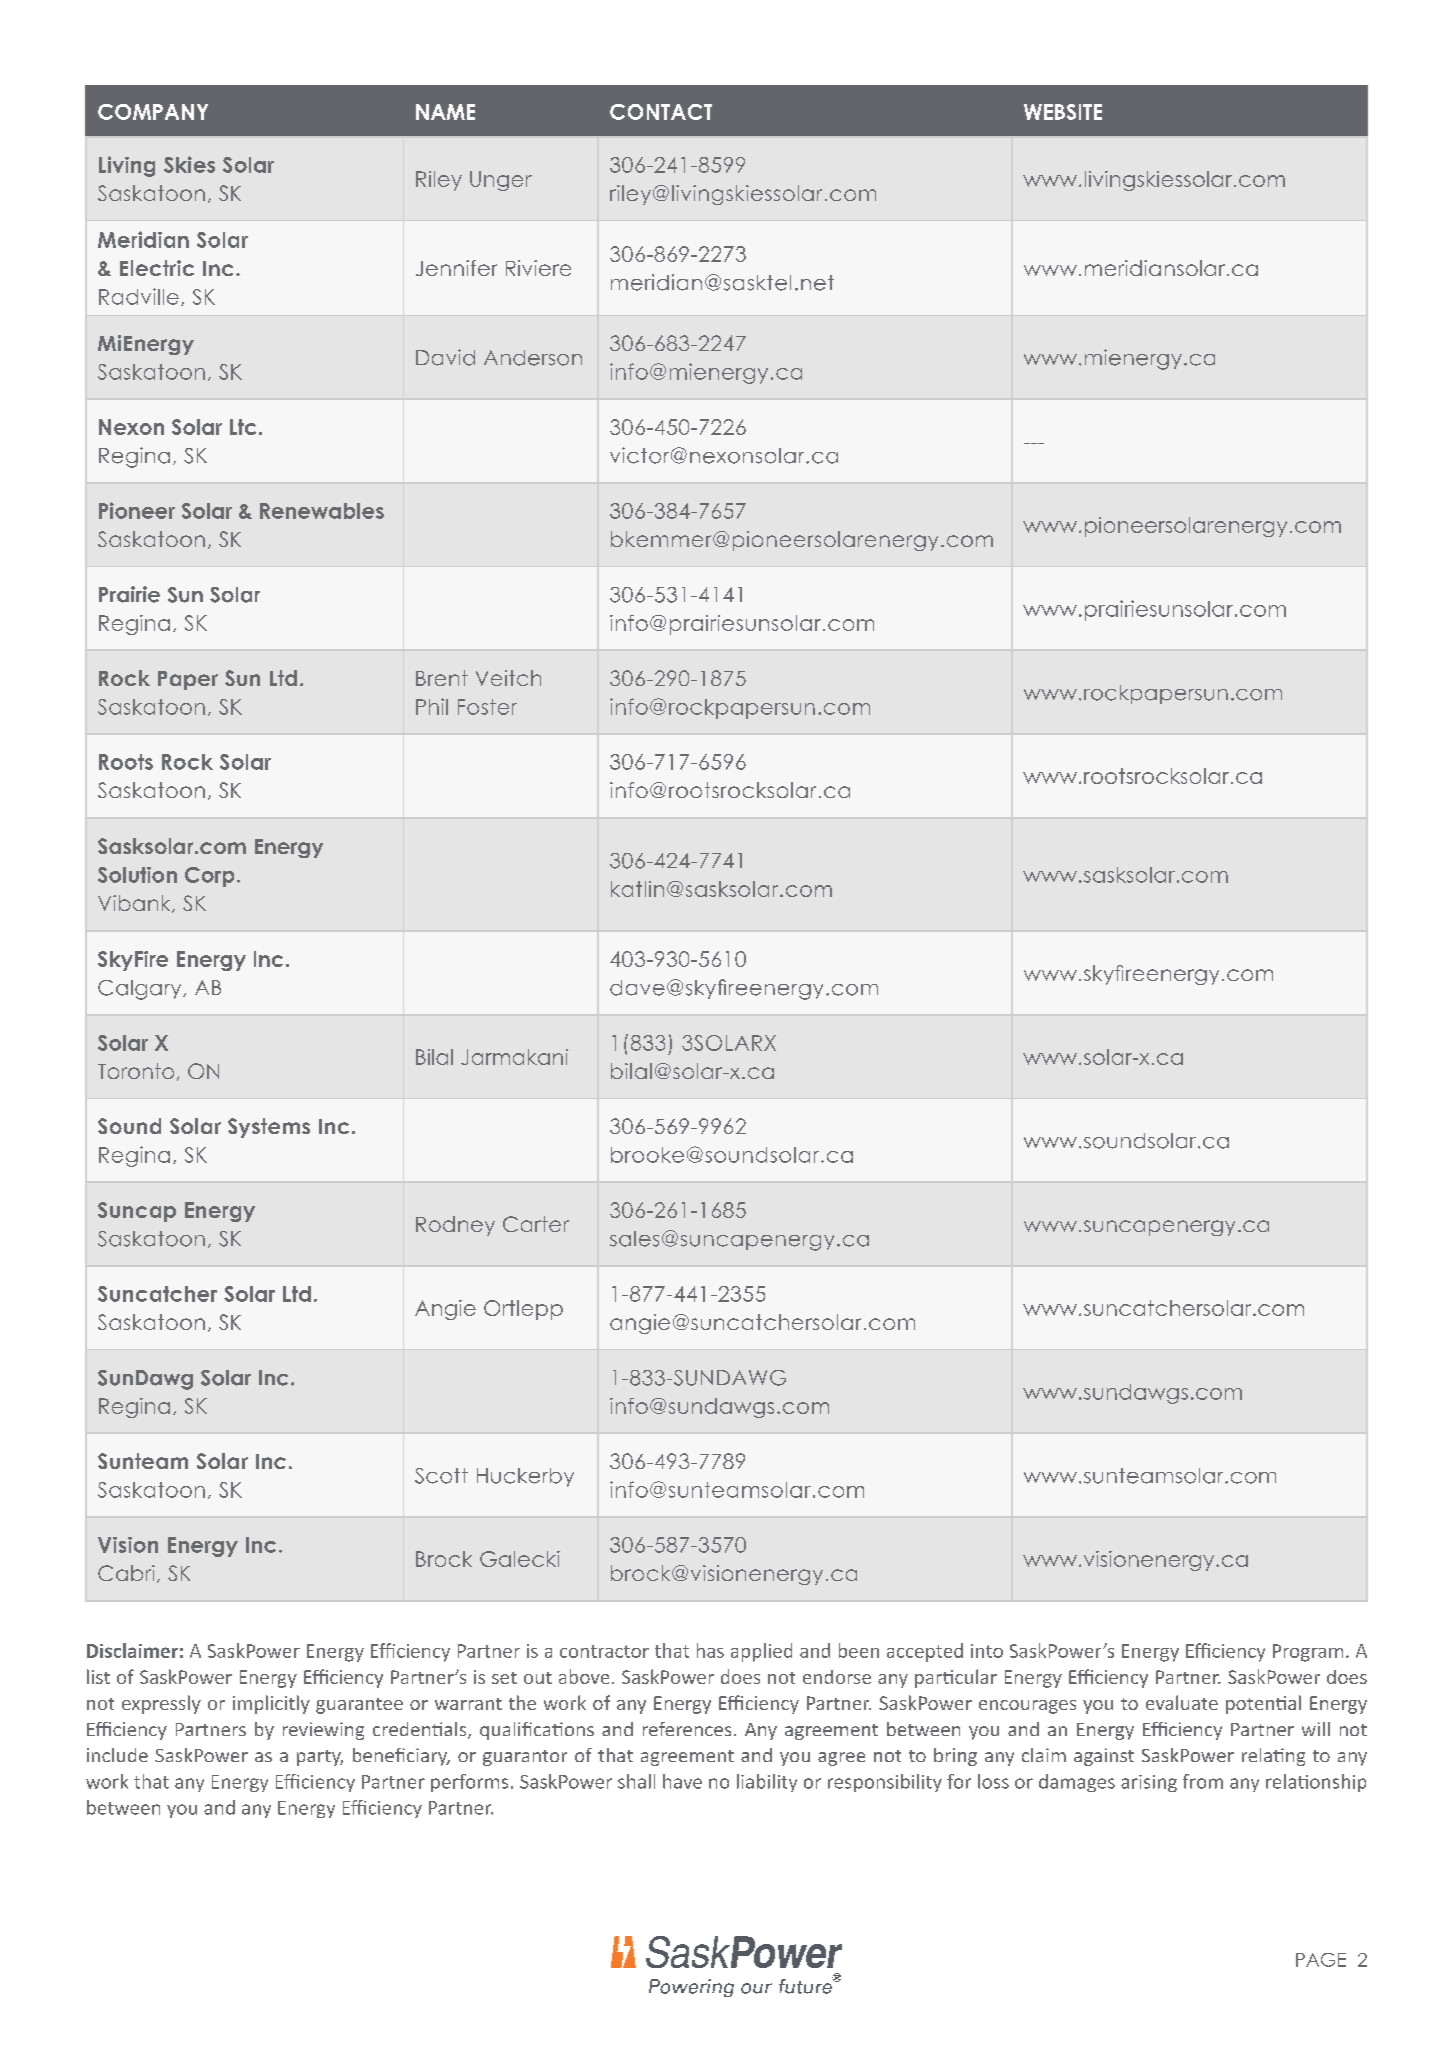 Image resolution: width=1453 pixels, height=2052 pixels. Describe the element at coordinates (441, 1476) in the document. I see `Scott` at that location.
